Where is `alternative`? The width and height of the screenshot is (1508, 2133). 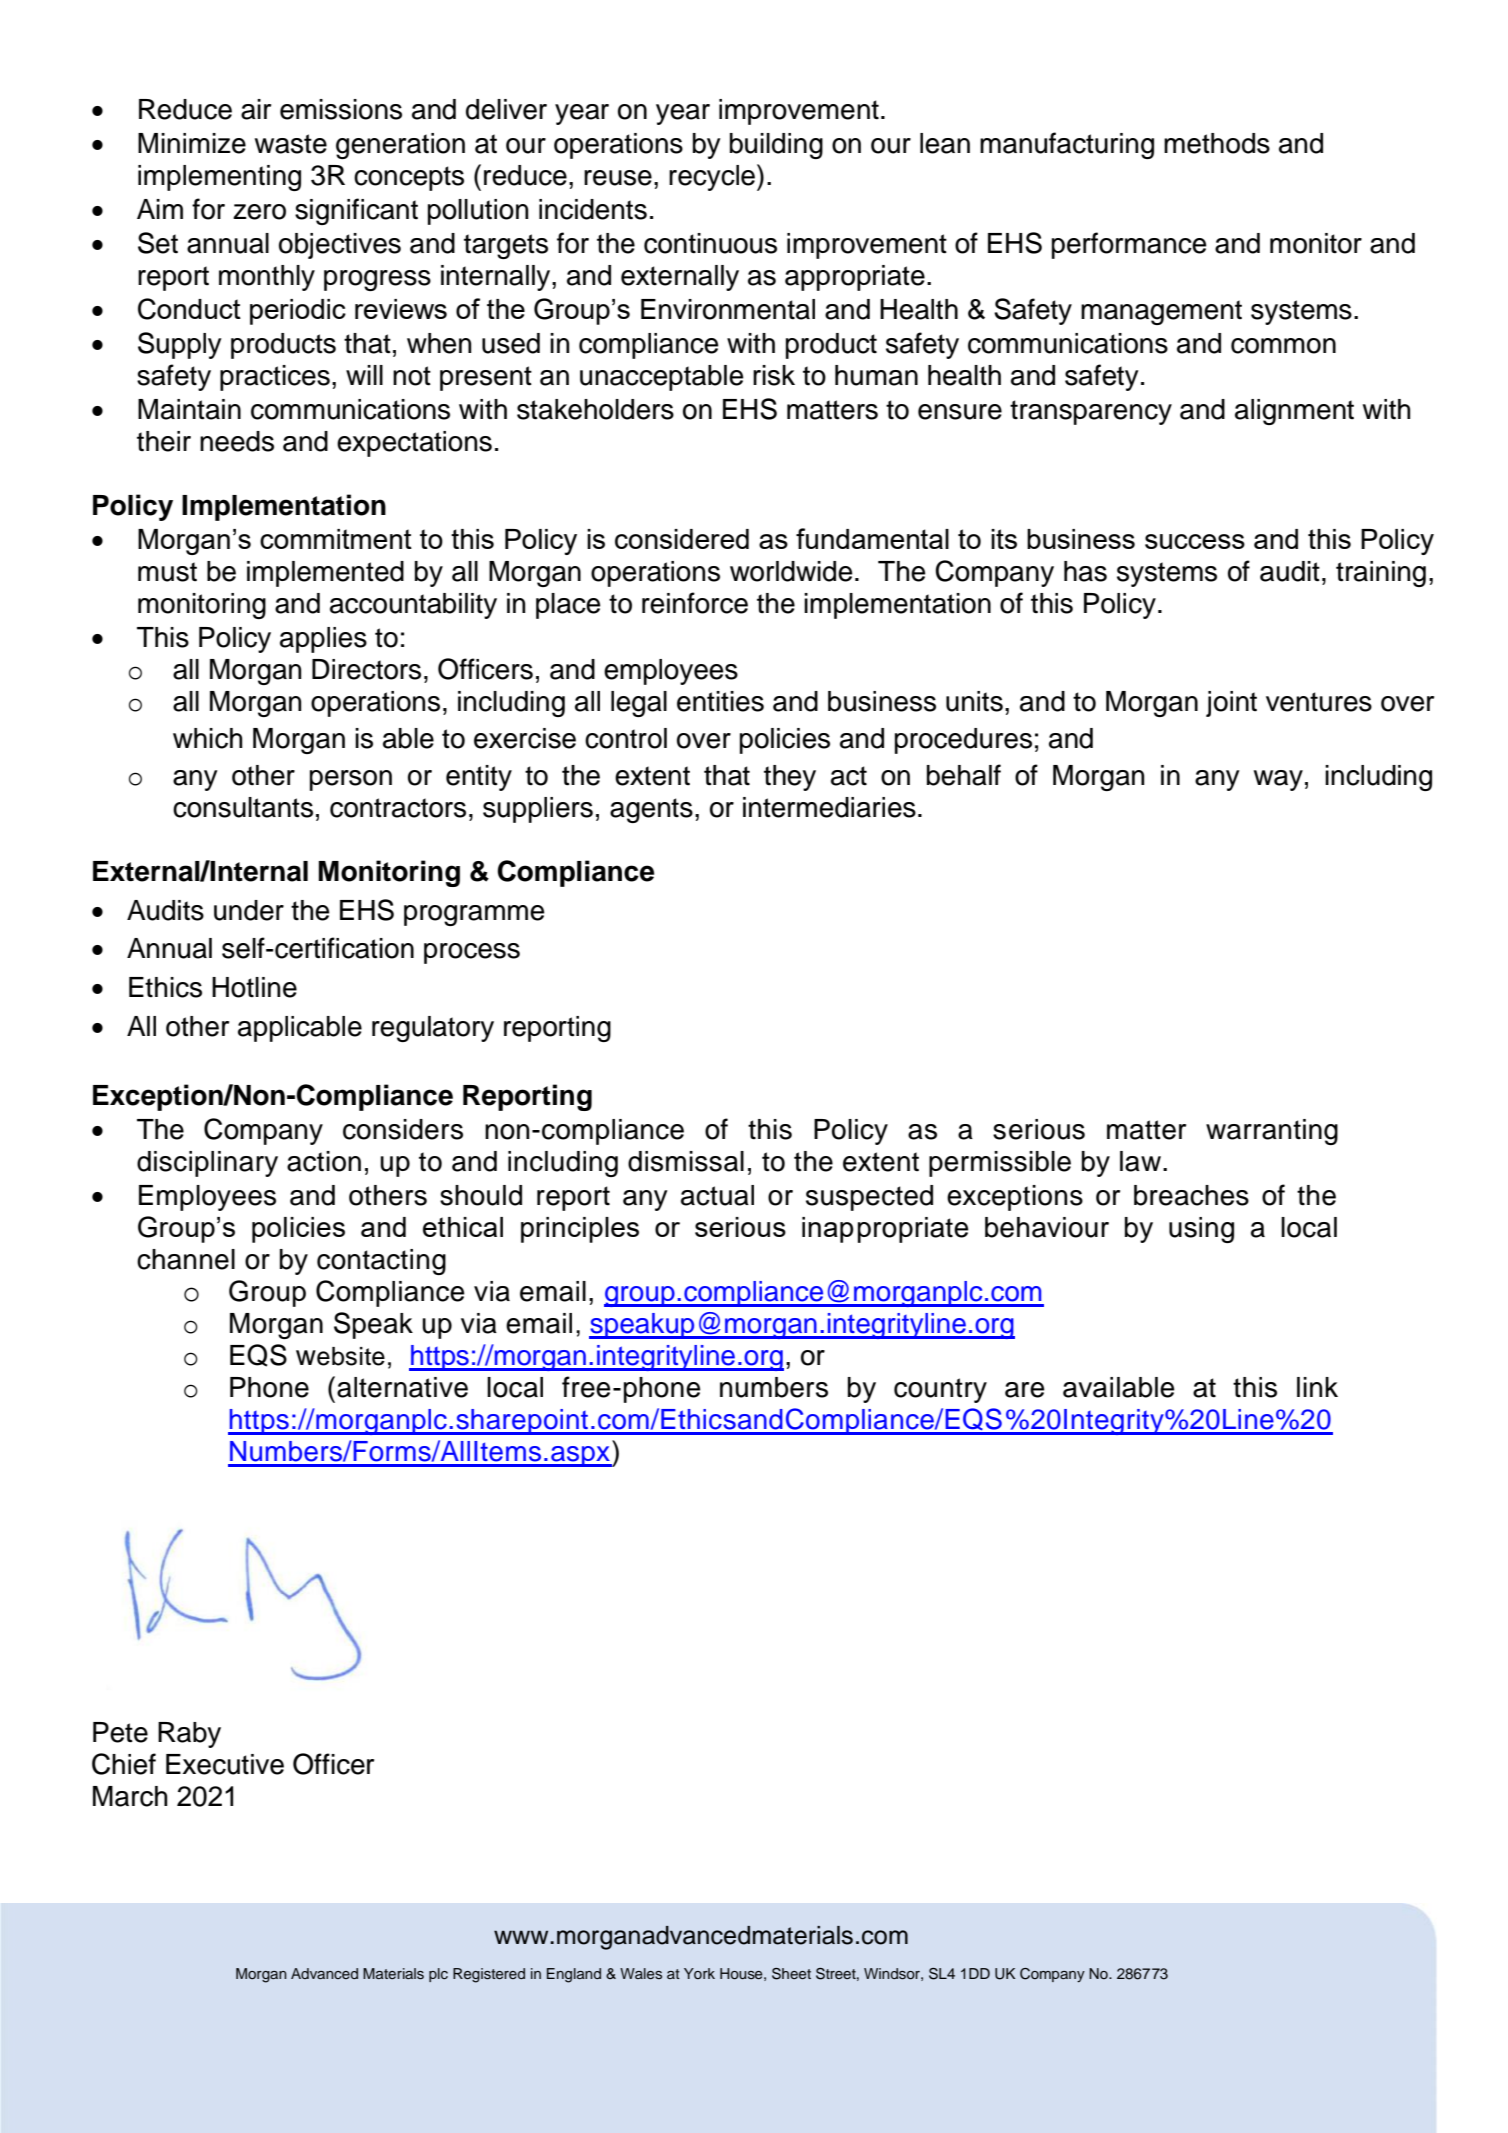 alternative is located at coordinates (402, 1387).
